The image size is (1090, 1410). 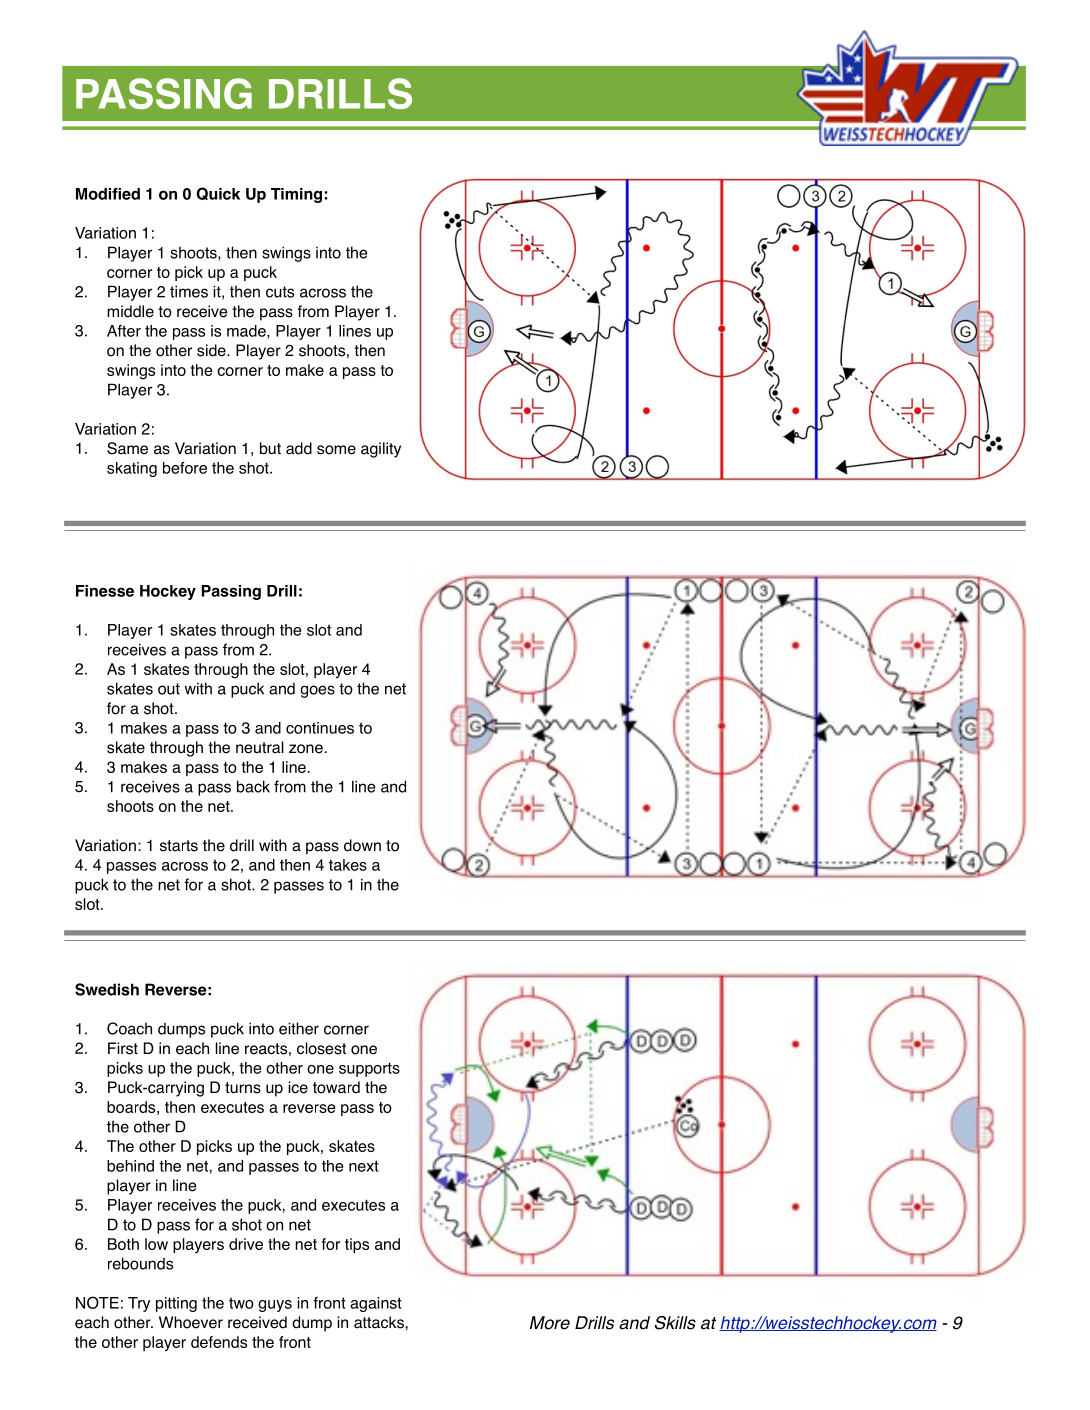 I want to click on Timing, so click(x=296, y=195).
